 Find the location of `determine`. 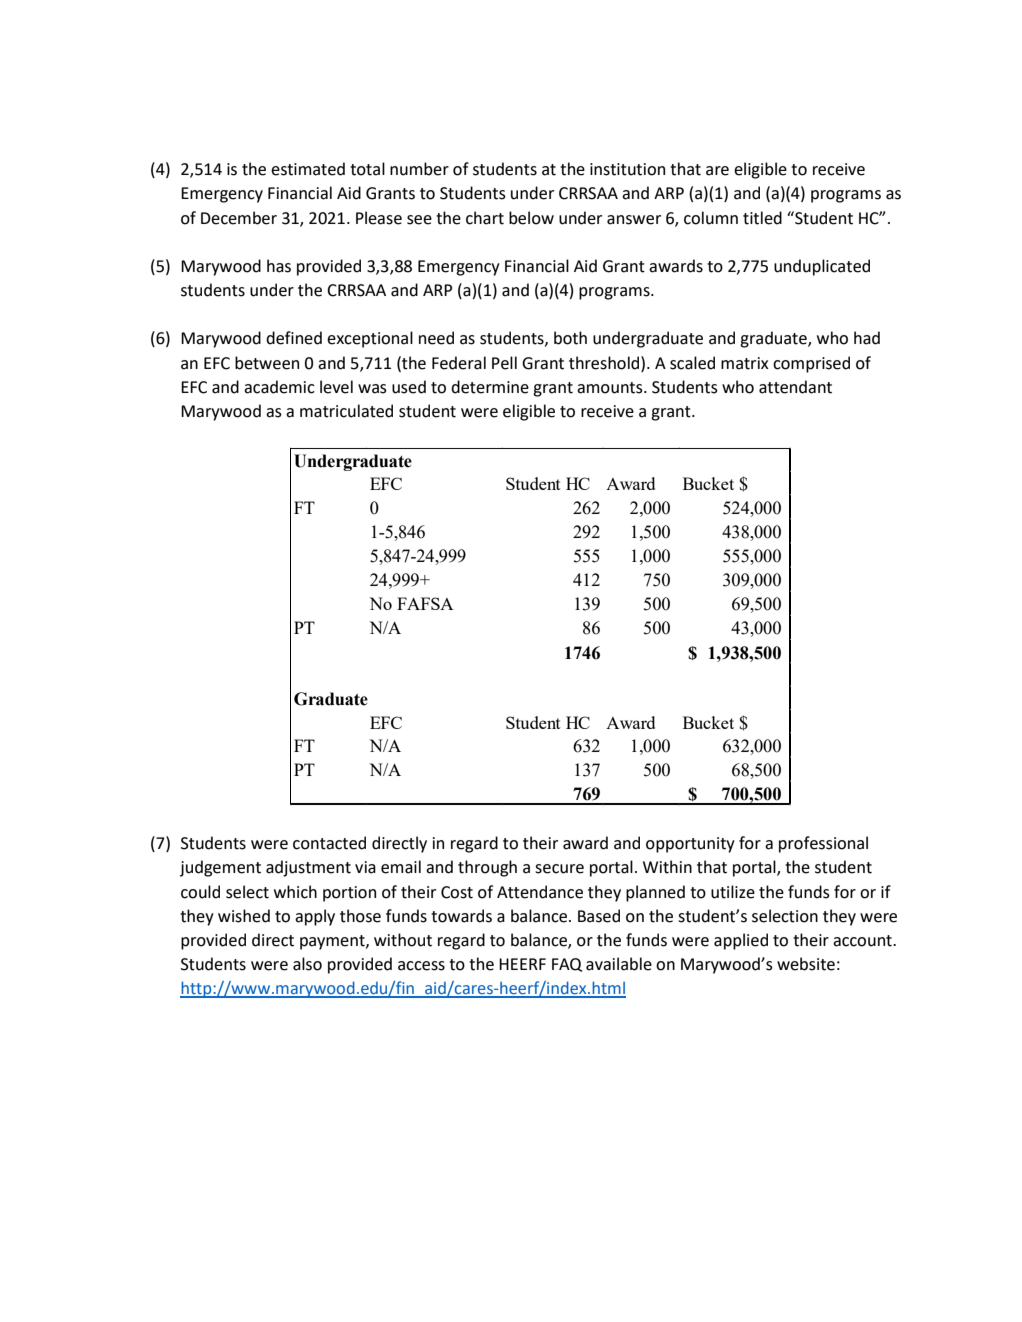

determine is located at coordinates (490, 387).
